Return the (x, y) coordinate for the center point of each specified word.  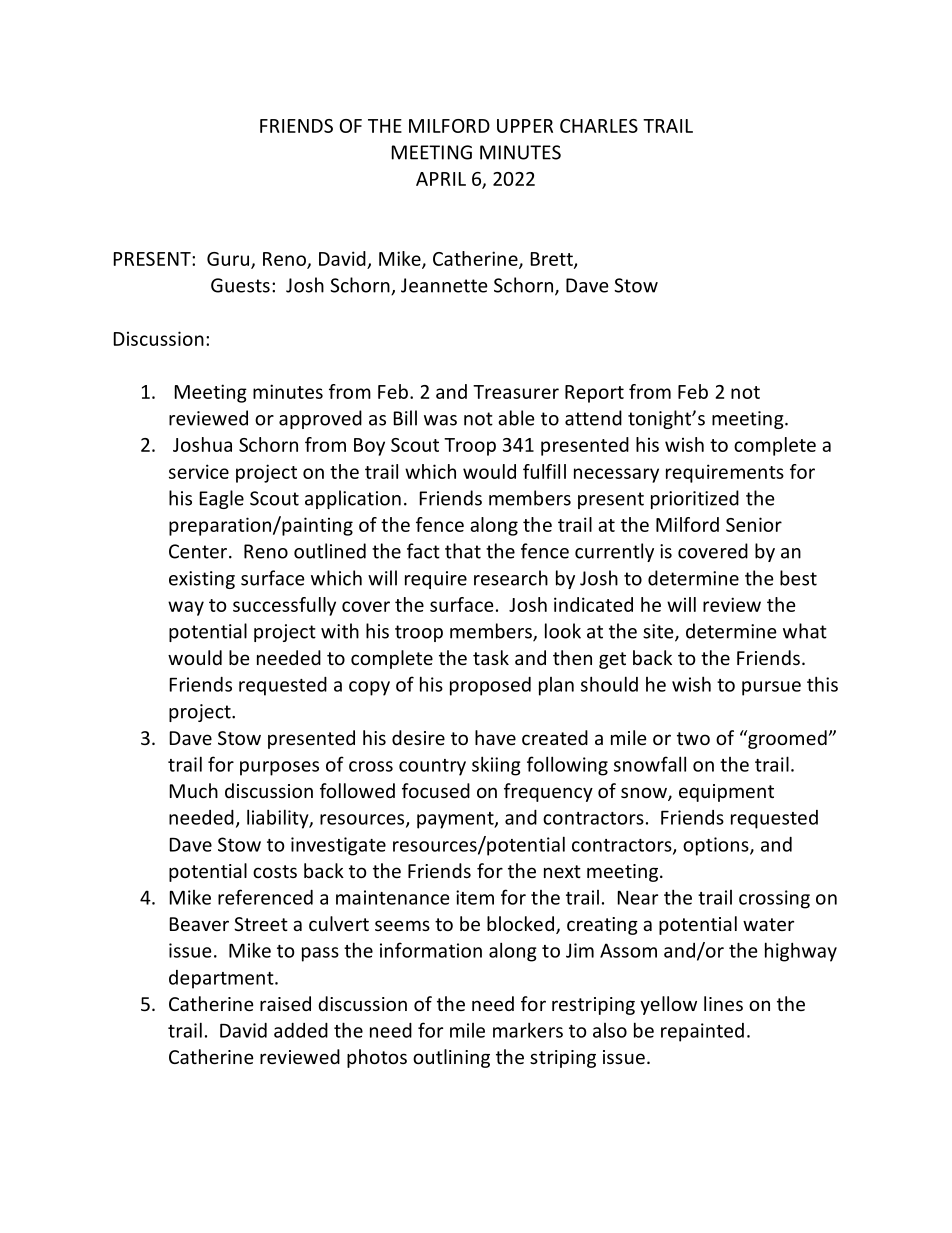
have (495, 737)
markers (528, 1030)
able (516, 418)
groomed (786, 739)
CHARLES (599, 126)
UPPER (525, 126)
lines (723, 1003)
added (301, 1030)
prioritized (695, 499)
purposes (279, 768)
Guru (228, 259)
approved (320, 419)
